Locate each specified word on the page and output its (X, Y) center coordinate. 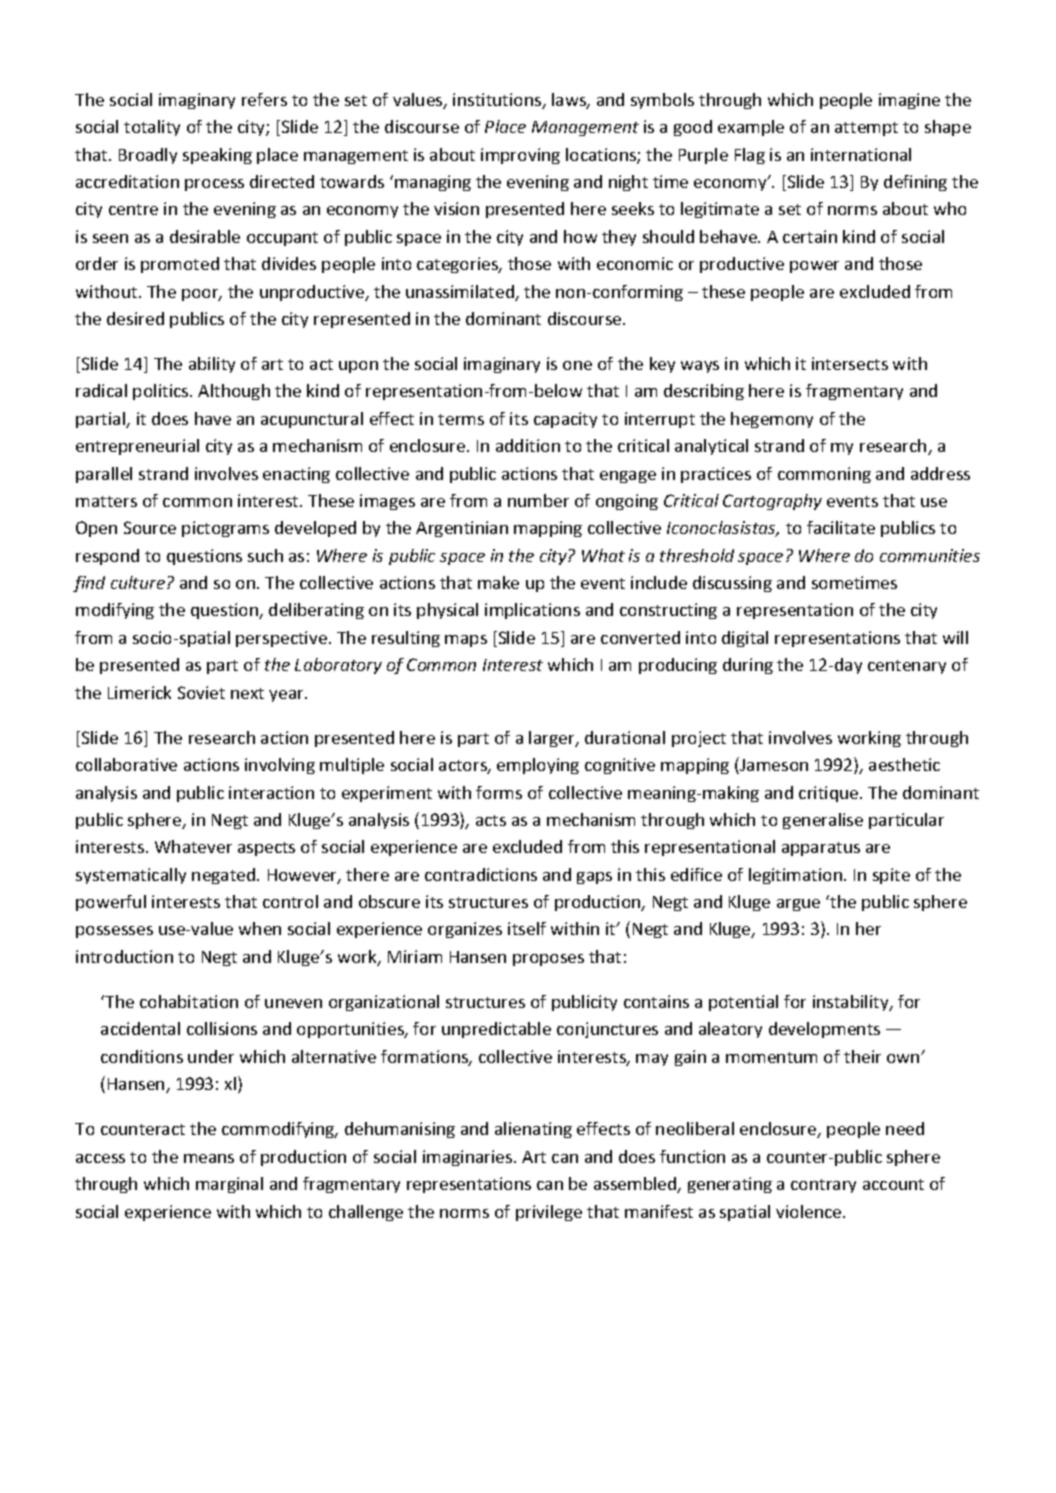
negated (225, 876)
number (538, 500)
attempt (866, 129)
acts (491, 820)
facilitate (841, 527)
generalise (823, 821)
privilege (549, 1213)
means (209, 1158)
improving (520, 156)
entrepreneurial (137, 447)
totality (152, 128)
